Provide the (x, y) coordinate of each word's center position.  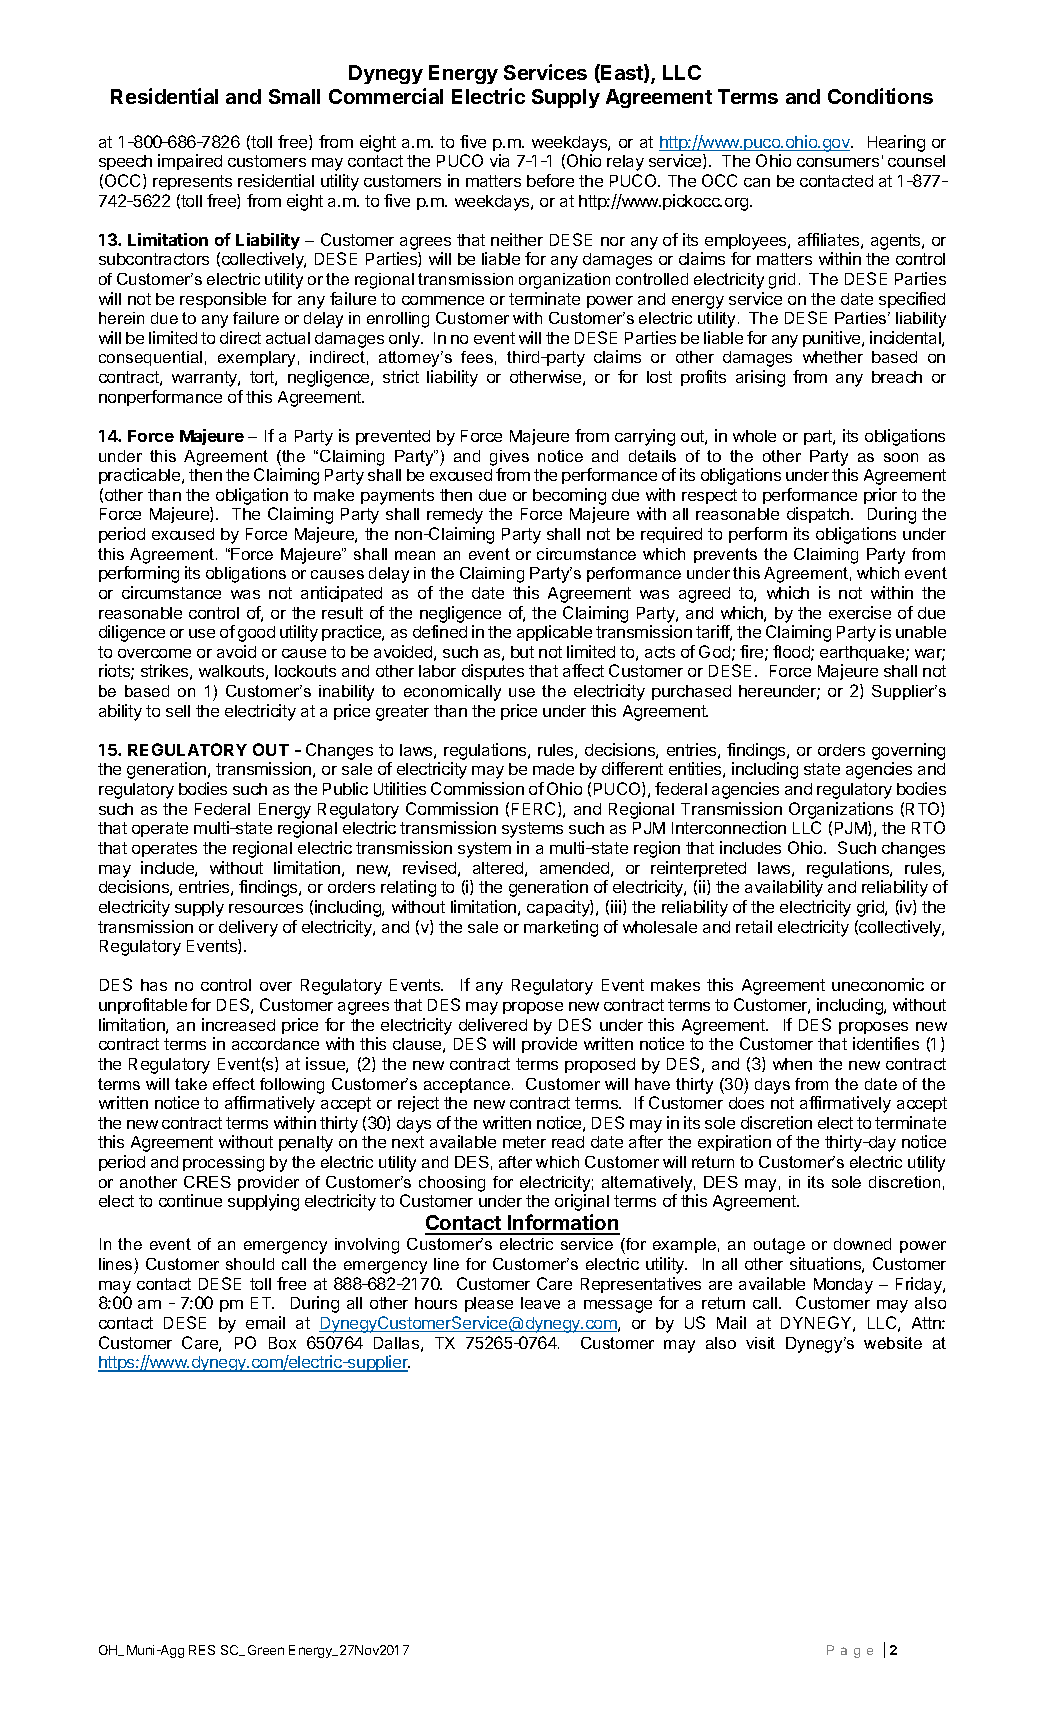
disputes (493, 672)
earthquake (863, 653)
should (250, 1264)
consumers (838, 162)
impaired (190, 162)
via (499, 160)
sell (178, 711)
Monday (843, 1286)
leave (540, 1303)
